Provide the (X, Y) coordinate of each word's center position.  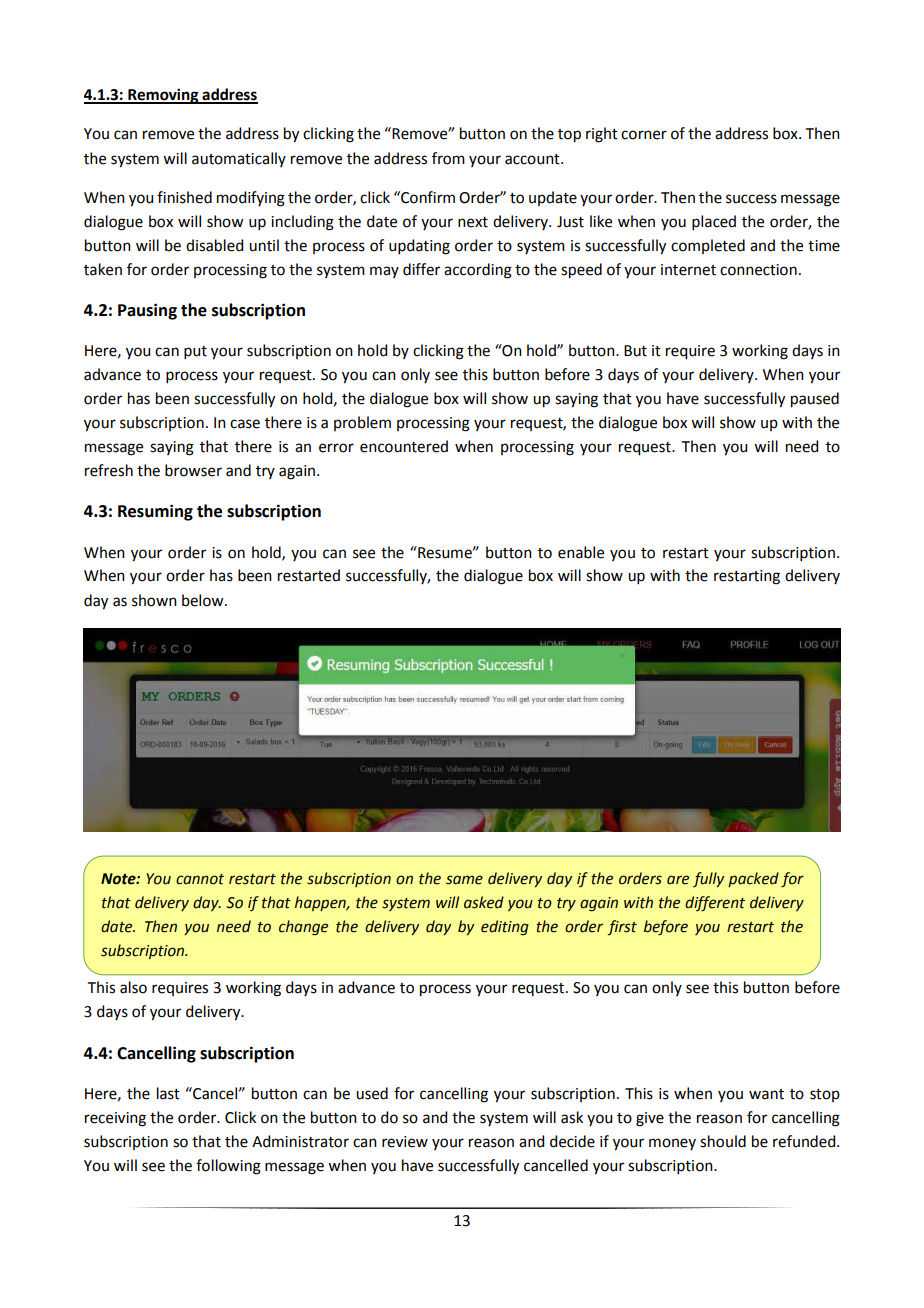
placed (714, 222)
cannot (200, 879)
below (204, 600)
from (448, 158)
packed (753, 879)
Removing (163, 96)
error (336, 448)
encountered (404, 446)
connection (758, 270)
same (464, 880)
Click (240, 1117)
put (195, 352)
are (678, 880)
